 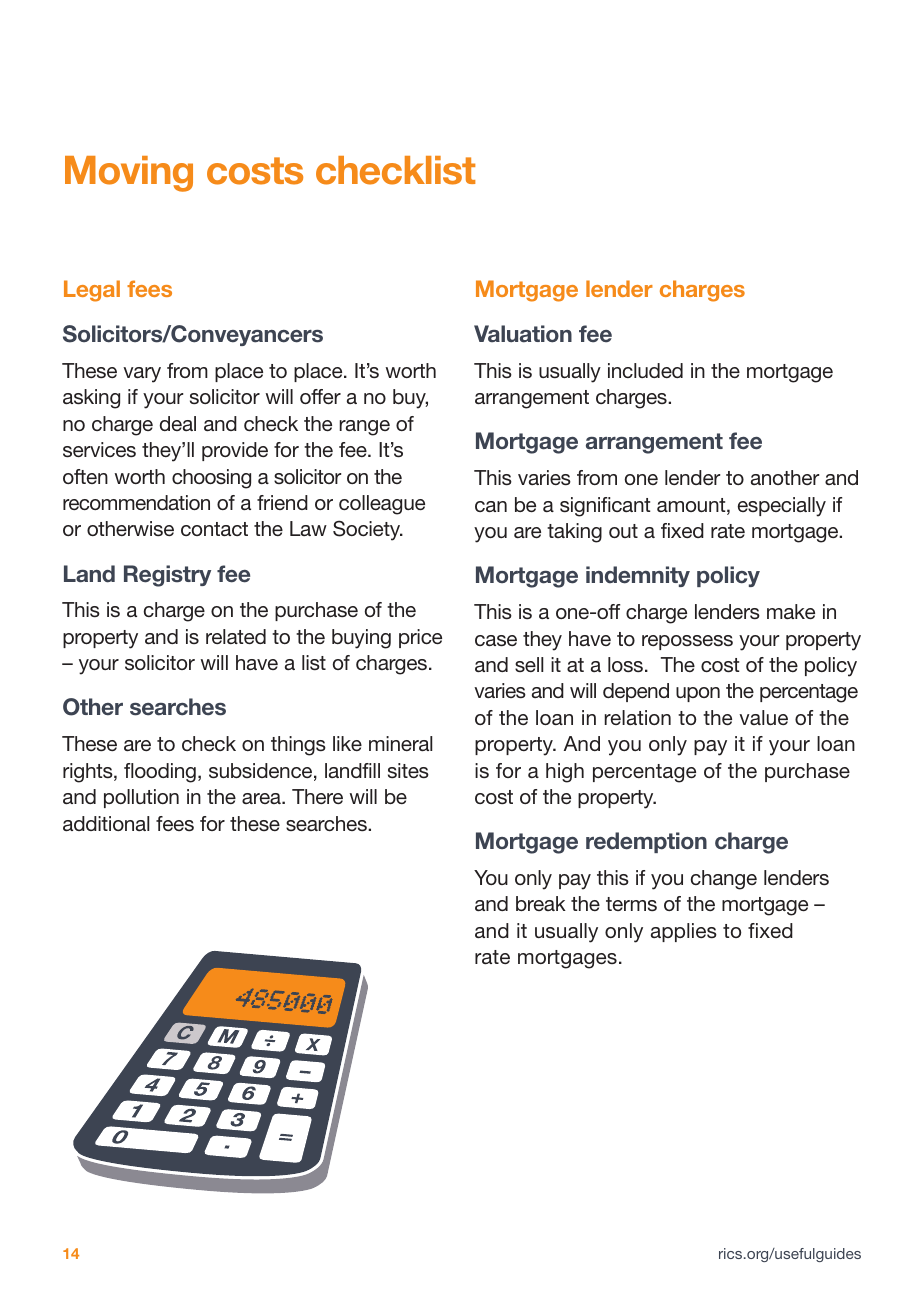 What do you see at coordinates (684, 932) in the screenshot?
I see `applies` at bounding box center [684, 932].
